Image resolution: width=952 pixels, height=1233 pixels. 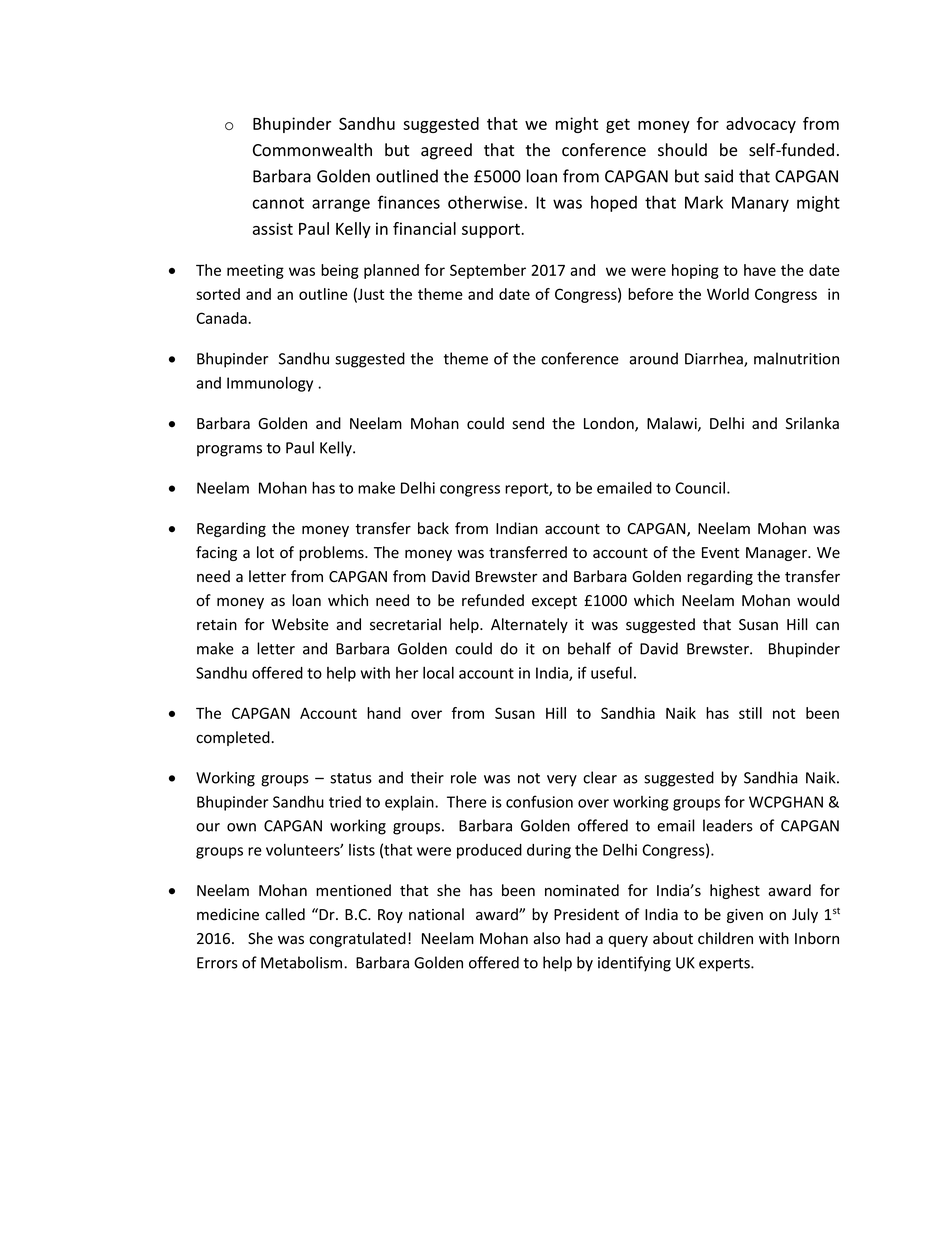 I want to click on called, so click(x=285, y=914).
